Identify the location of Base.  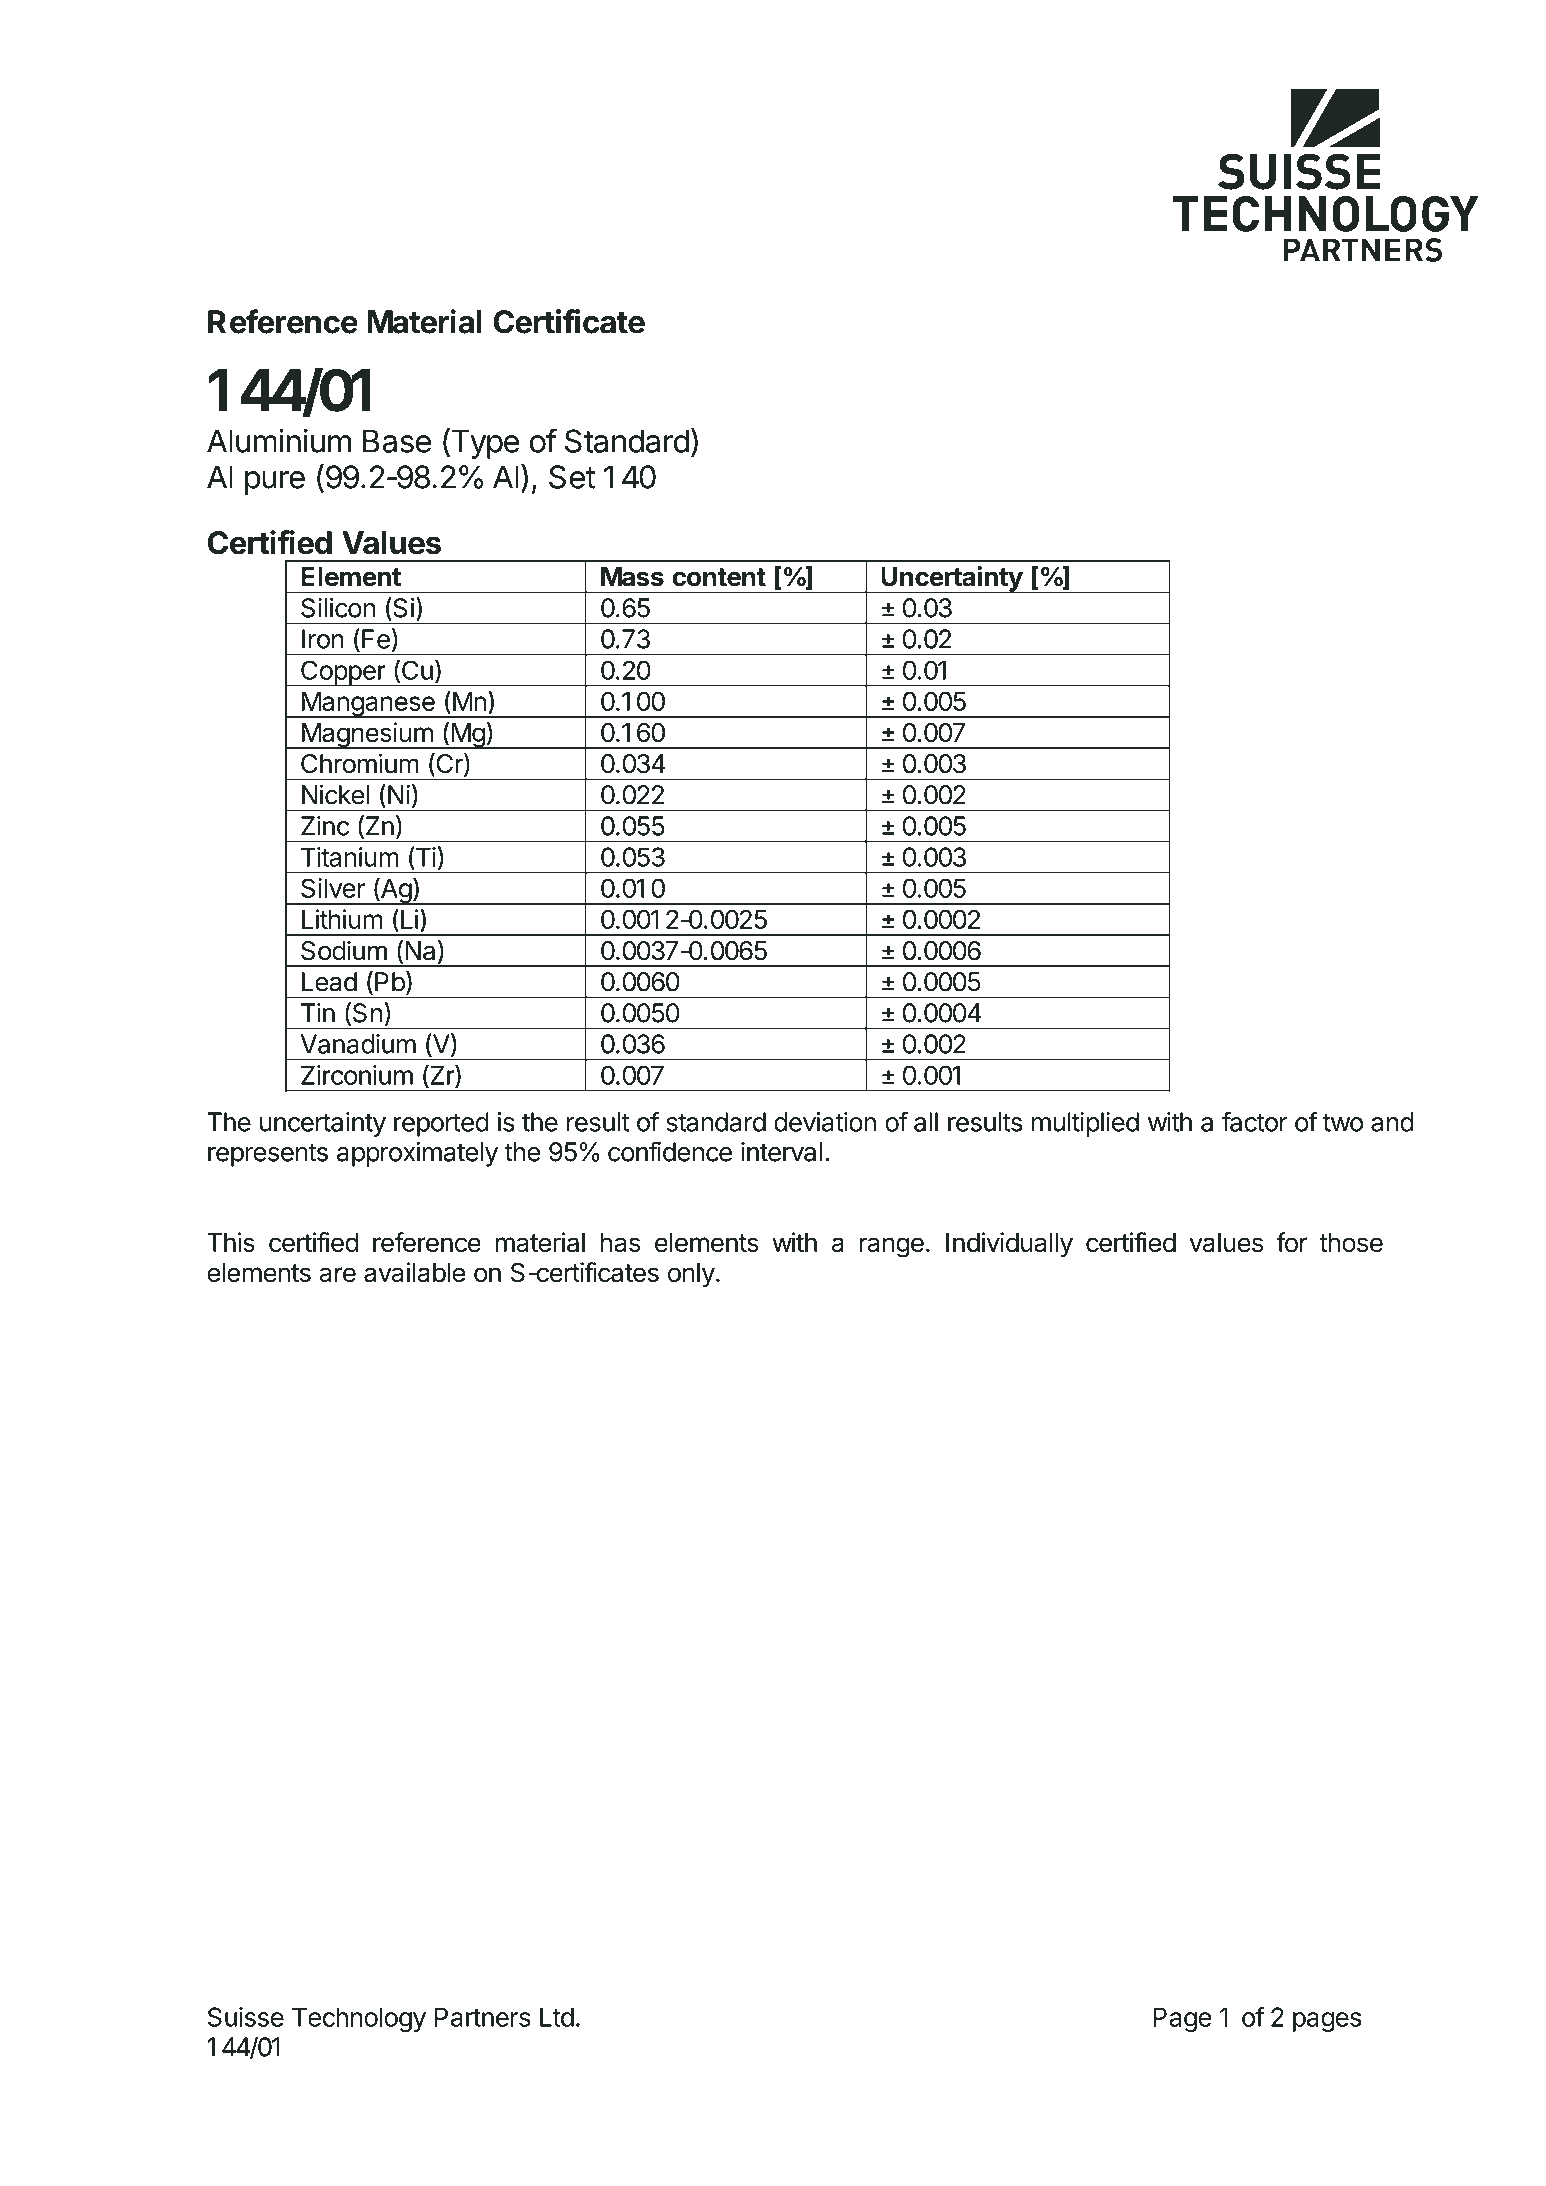
(397, 441).
